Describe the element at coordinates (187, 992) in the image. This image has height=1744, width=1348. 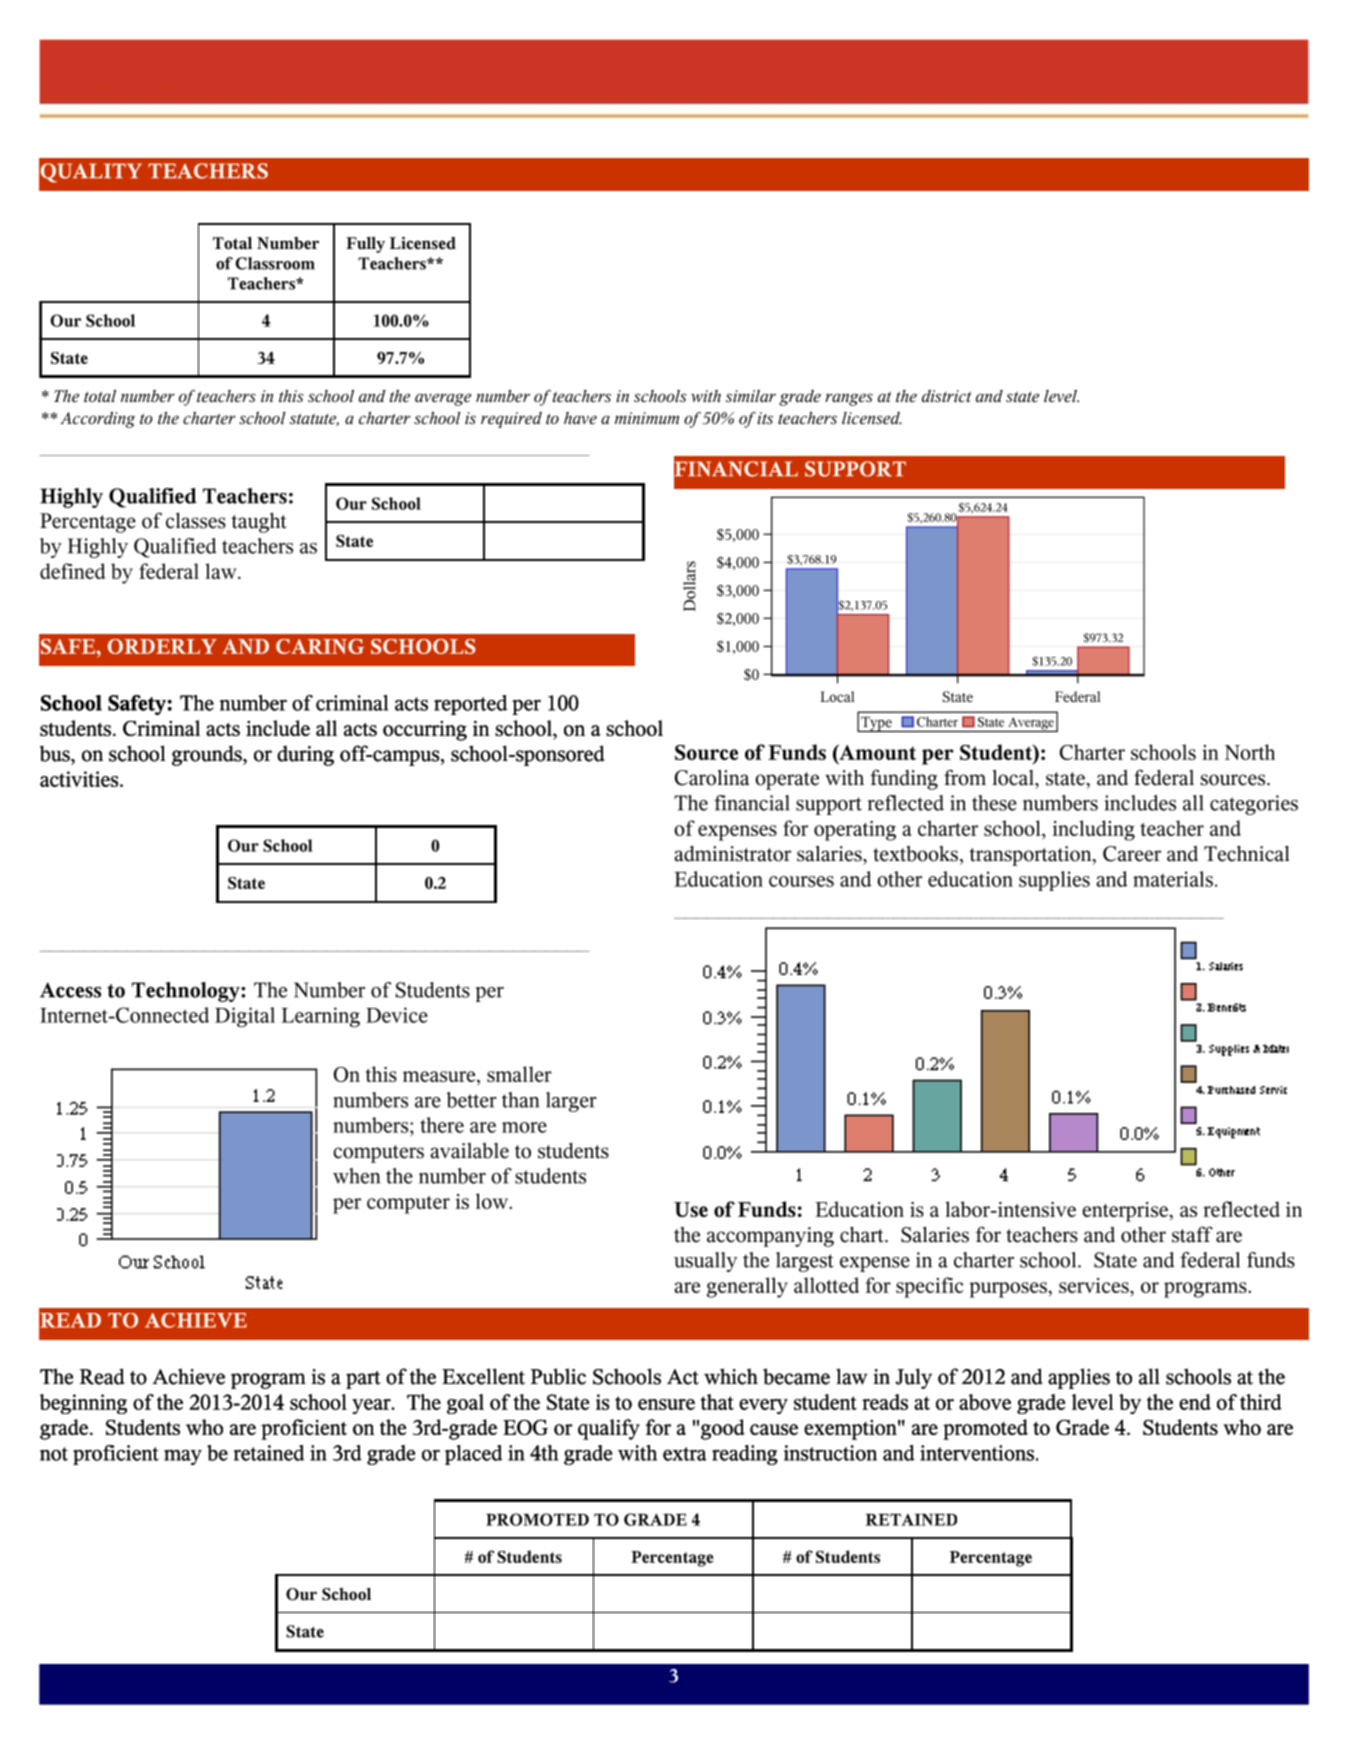
I see `Technology` at that location.
